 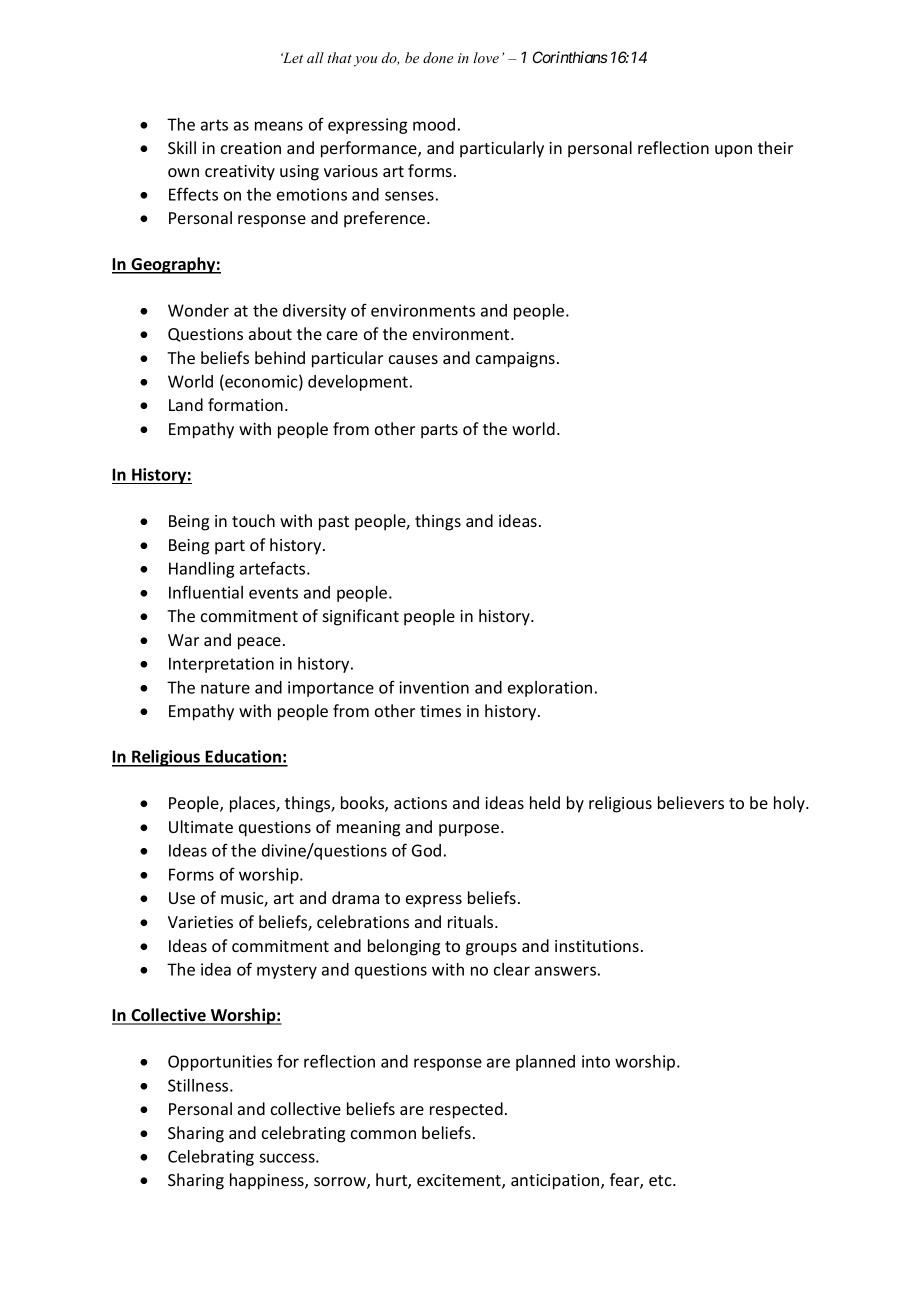 I want to click on behind, so click(x=280, y=357).
